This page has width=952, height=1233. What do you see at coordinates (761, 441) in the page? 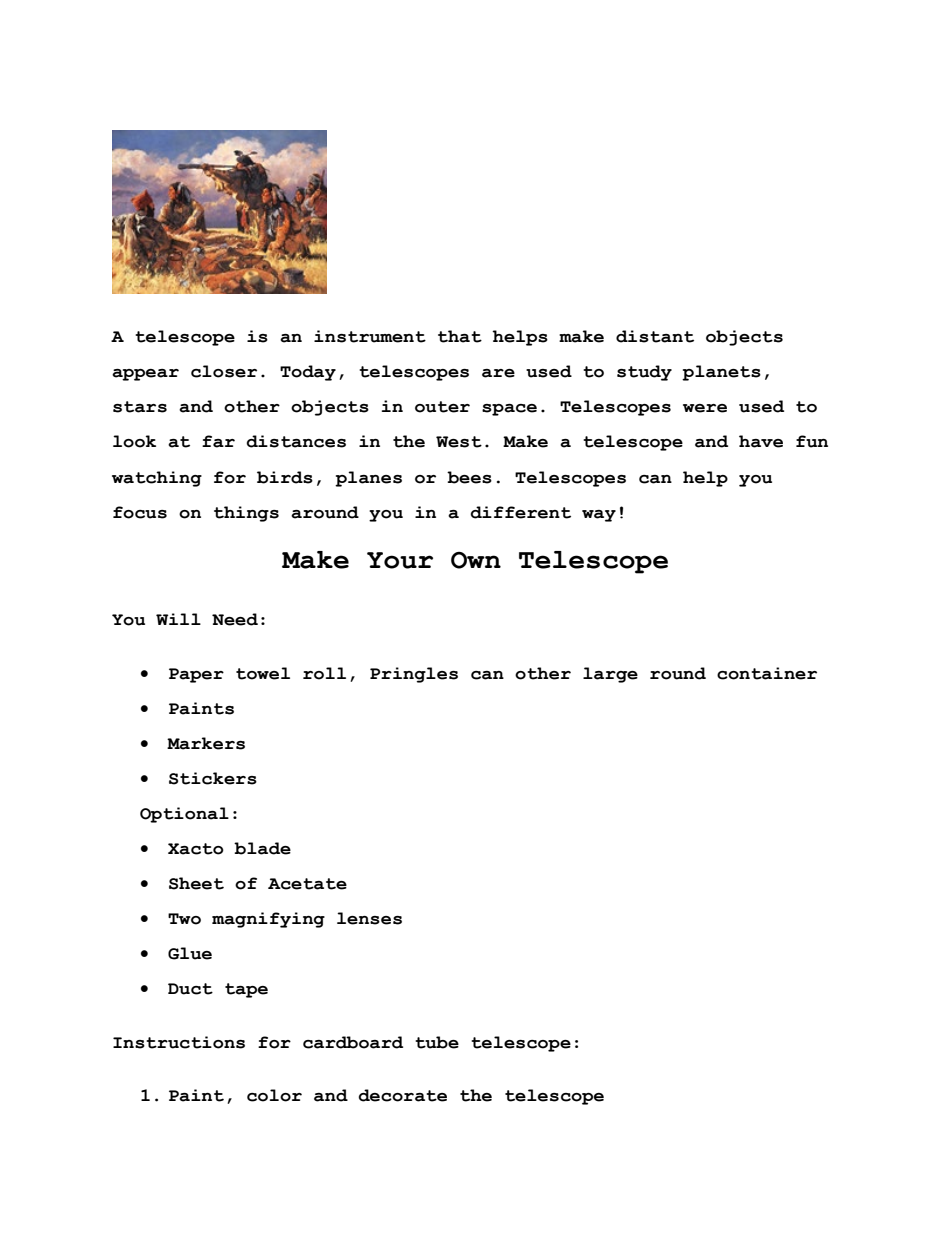
I see `have` at bounding box center [761, 441].
